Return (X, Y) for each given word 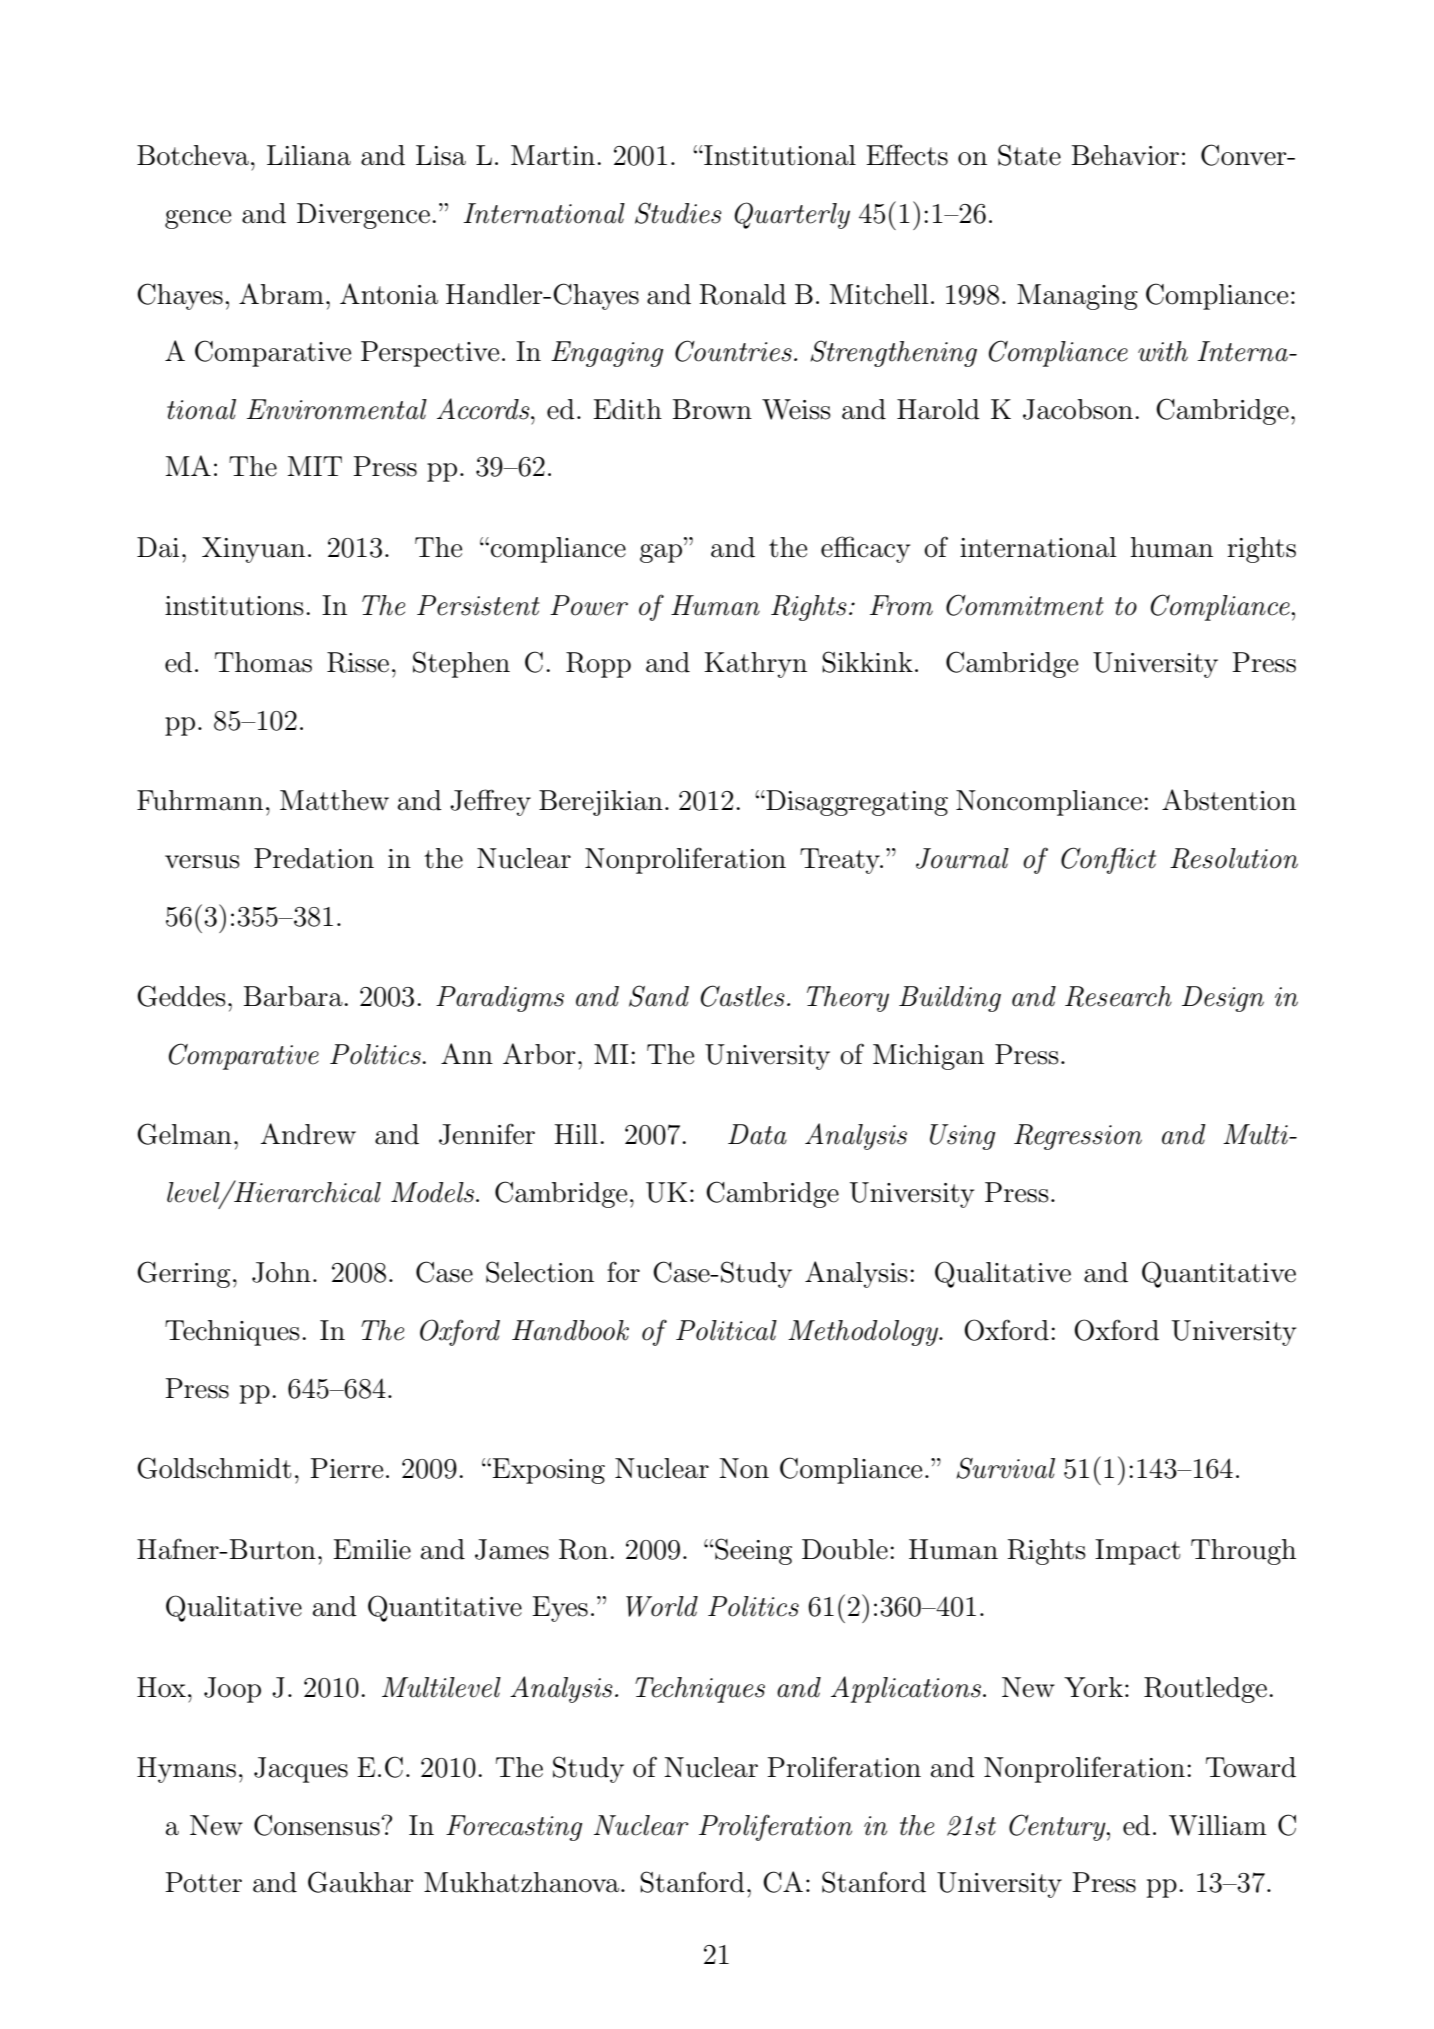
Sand (659, 996)
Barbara (294, 996)
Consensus (318, 1825)
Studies (678, 213)
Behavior (1125, 155)
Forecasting (514, 1828)
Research (1118, 996)
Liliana (309, 155)
